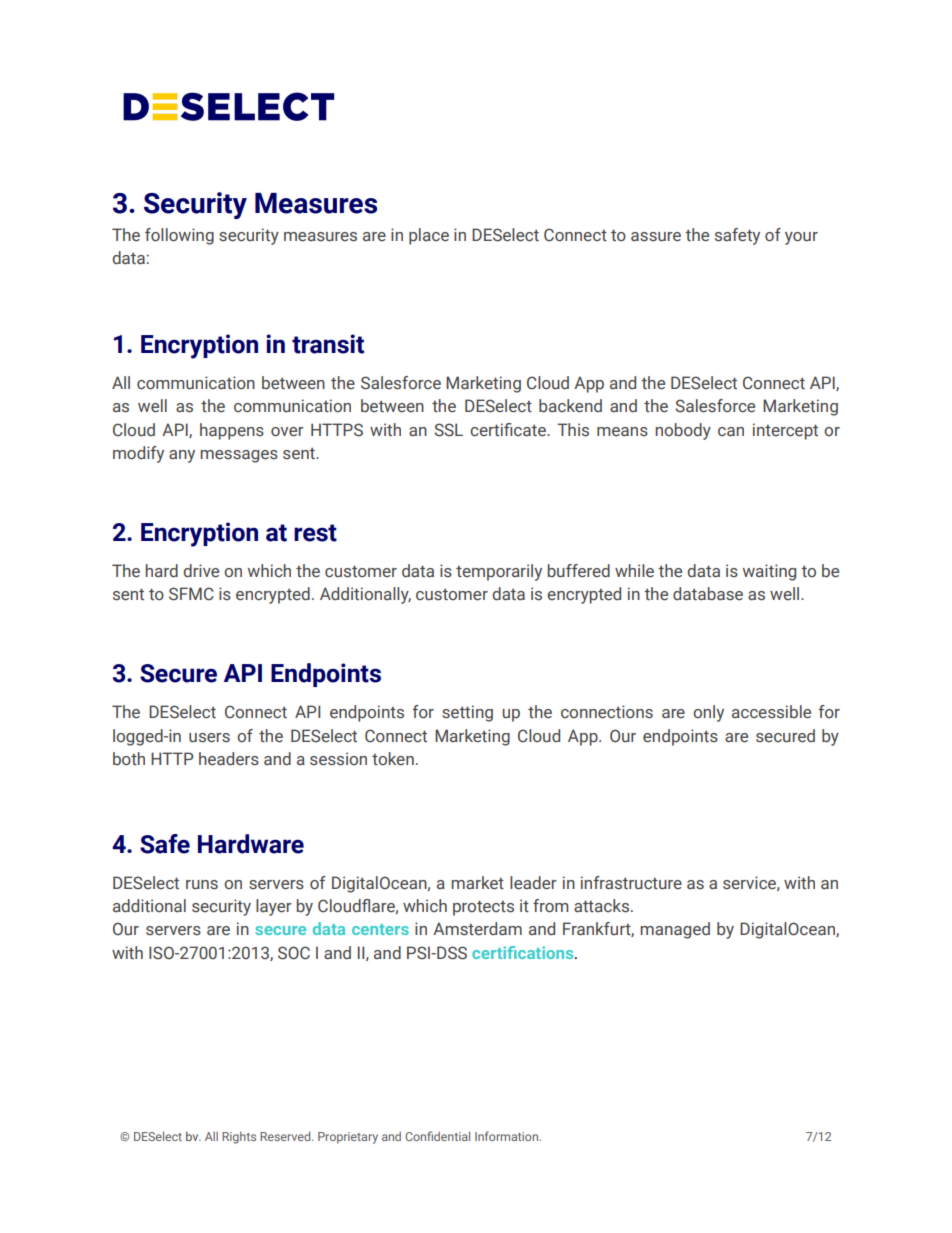 Image resolution: width=952 pixels, height=1233 pixels. I want to click on place, so click(429, 236).
